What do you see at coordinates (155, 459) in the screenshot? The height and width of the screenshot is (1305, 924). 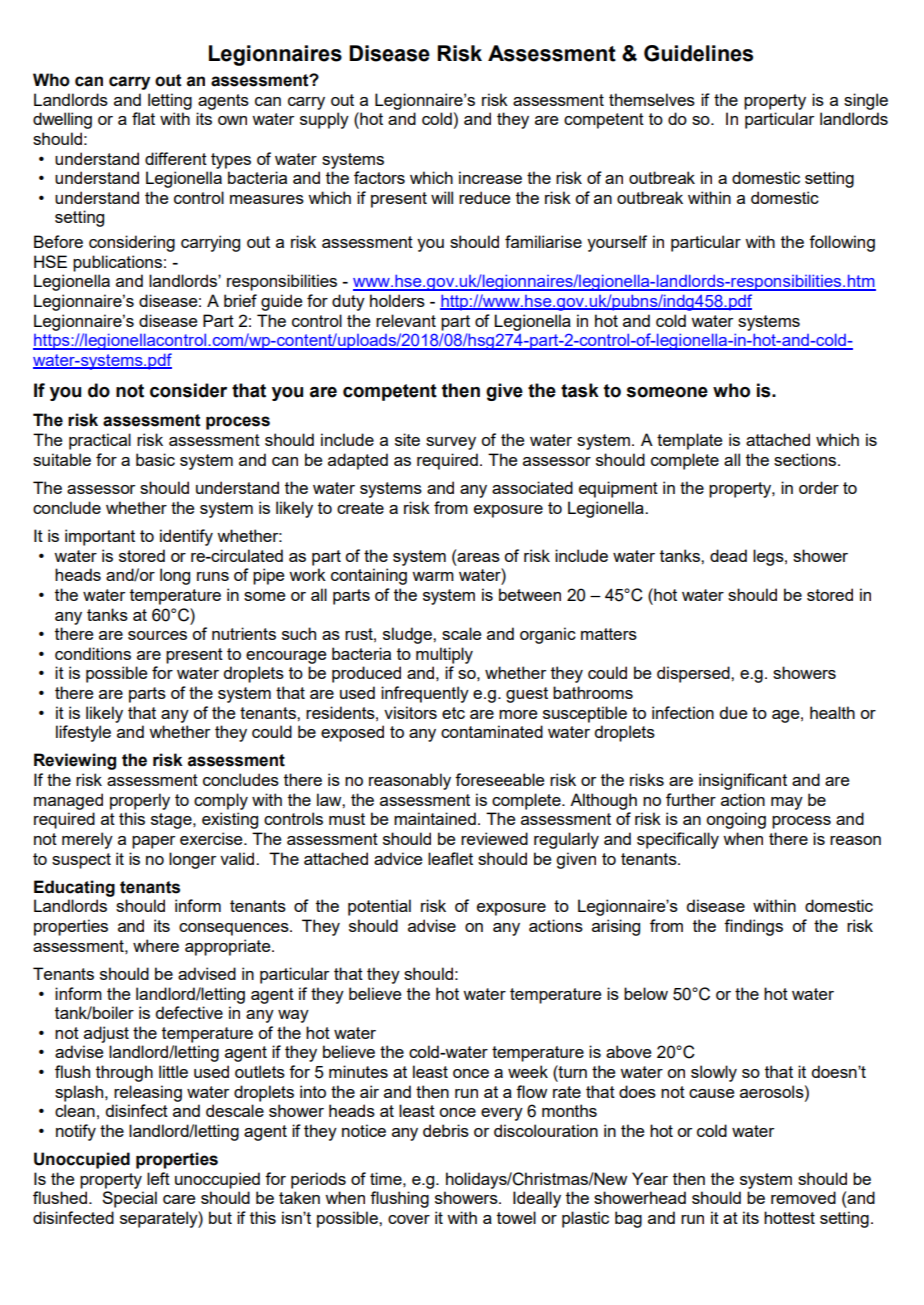 I see `basic` at bounding box center [155, 459].
